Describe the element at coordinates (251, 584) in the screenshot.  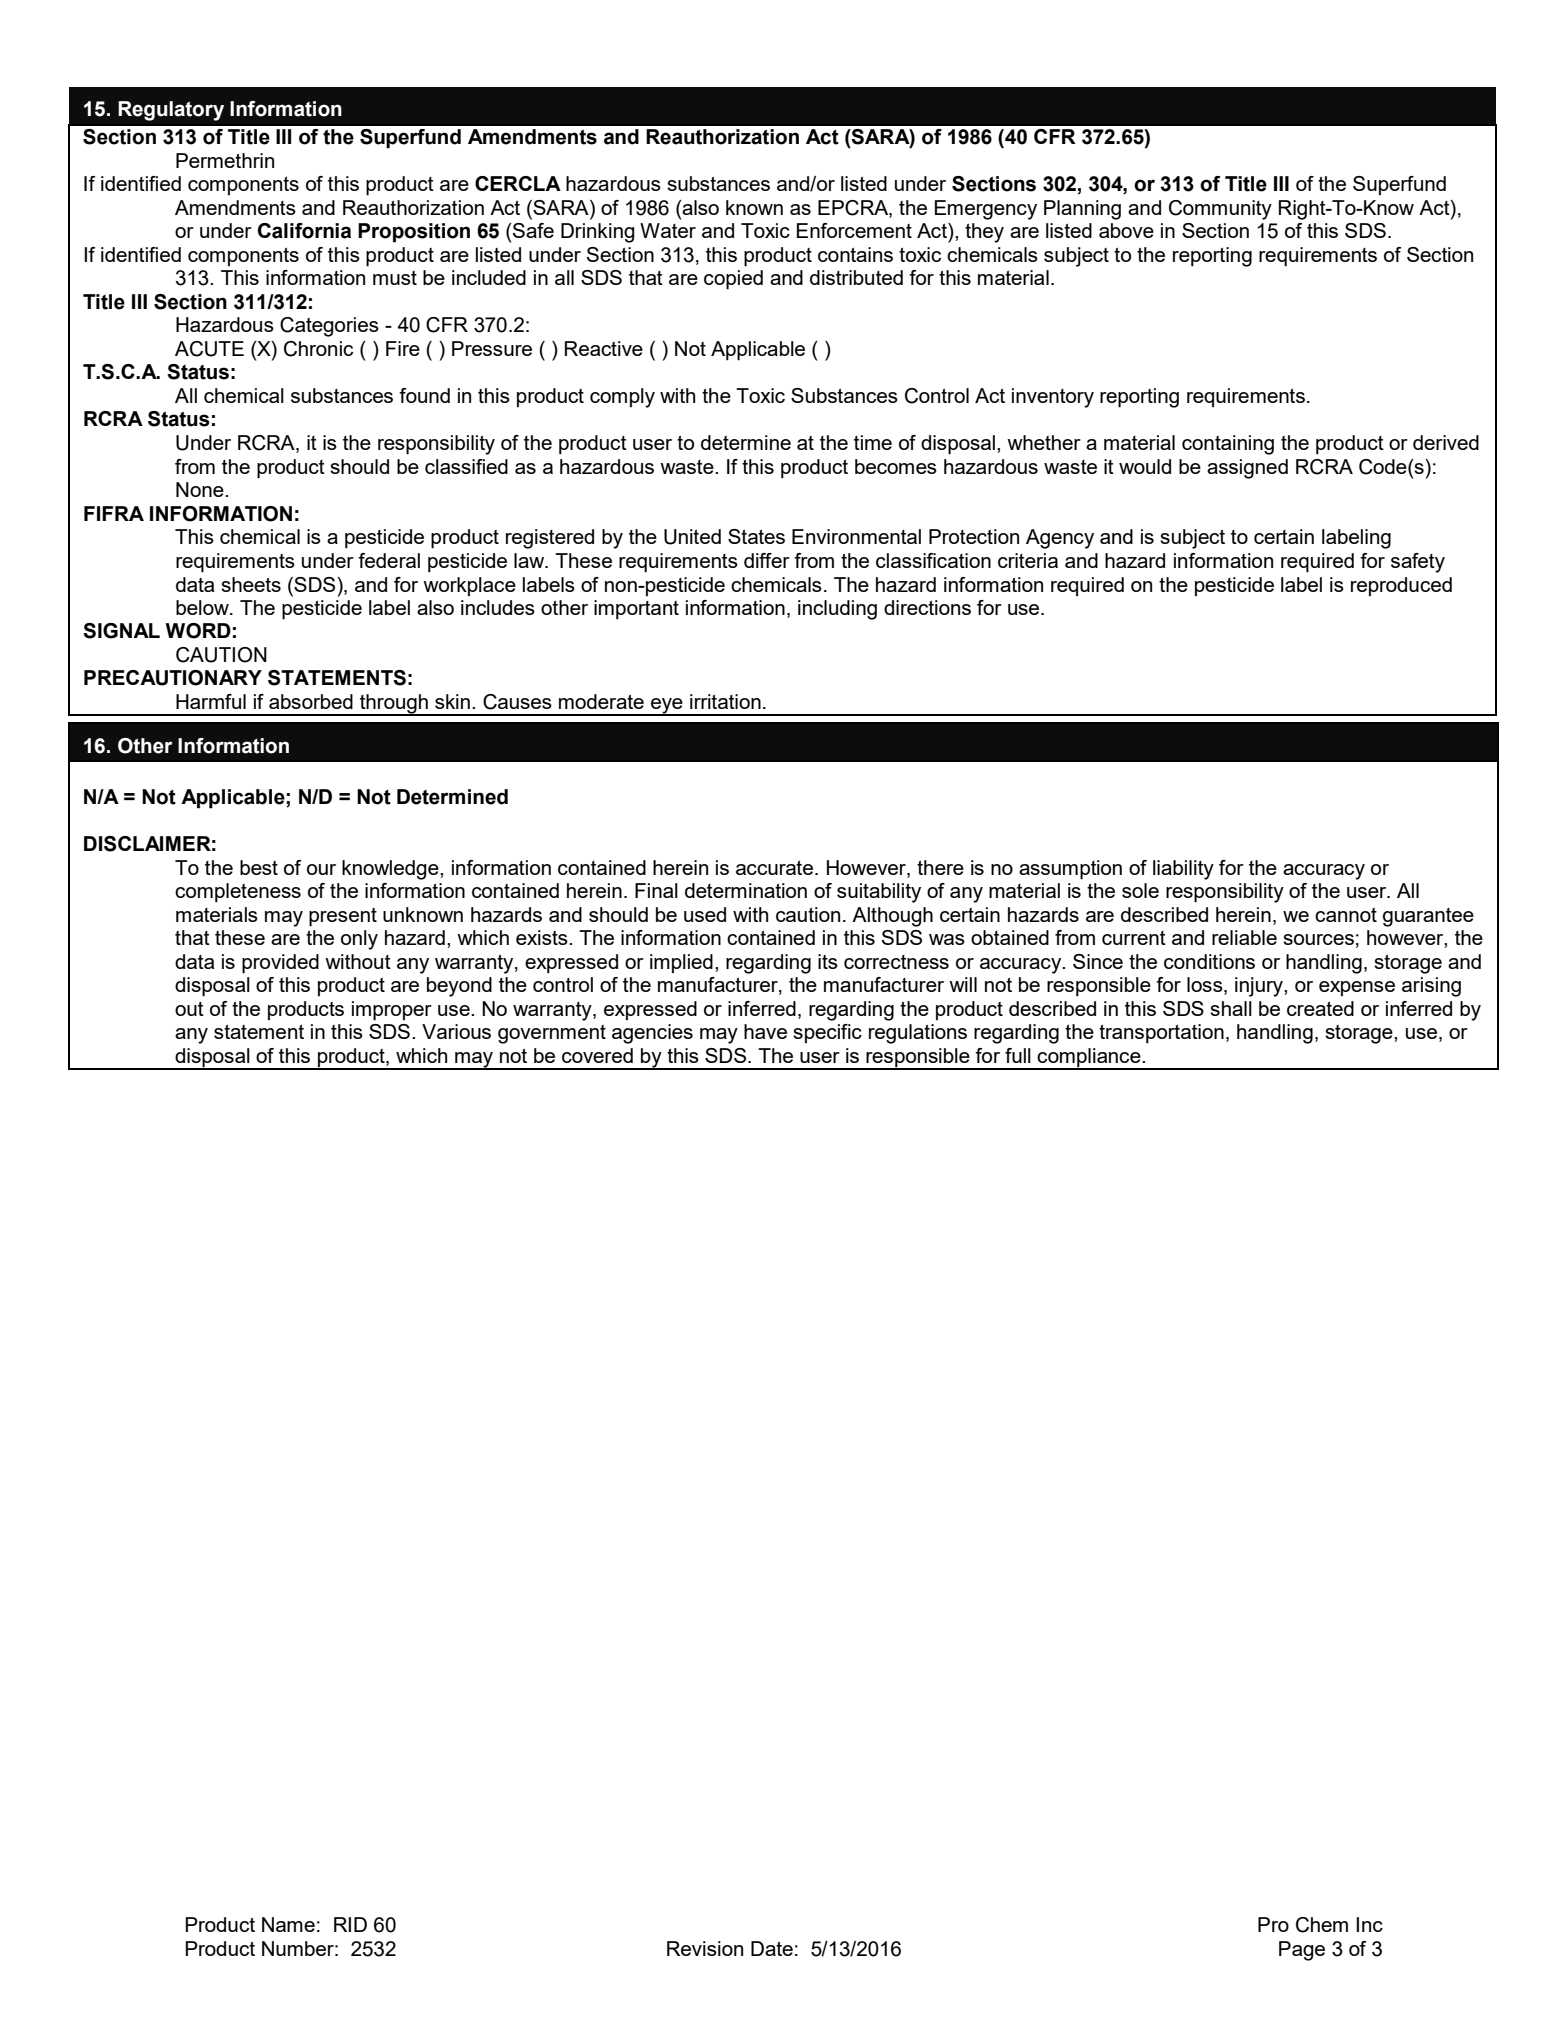
I see `sheets` at that location.
